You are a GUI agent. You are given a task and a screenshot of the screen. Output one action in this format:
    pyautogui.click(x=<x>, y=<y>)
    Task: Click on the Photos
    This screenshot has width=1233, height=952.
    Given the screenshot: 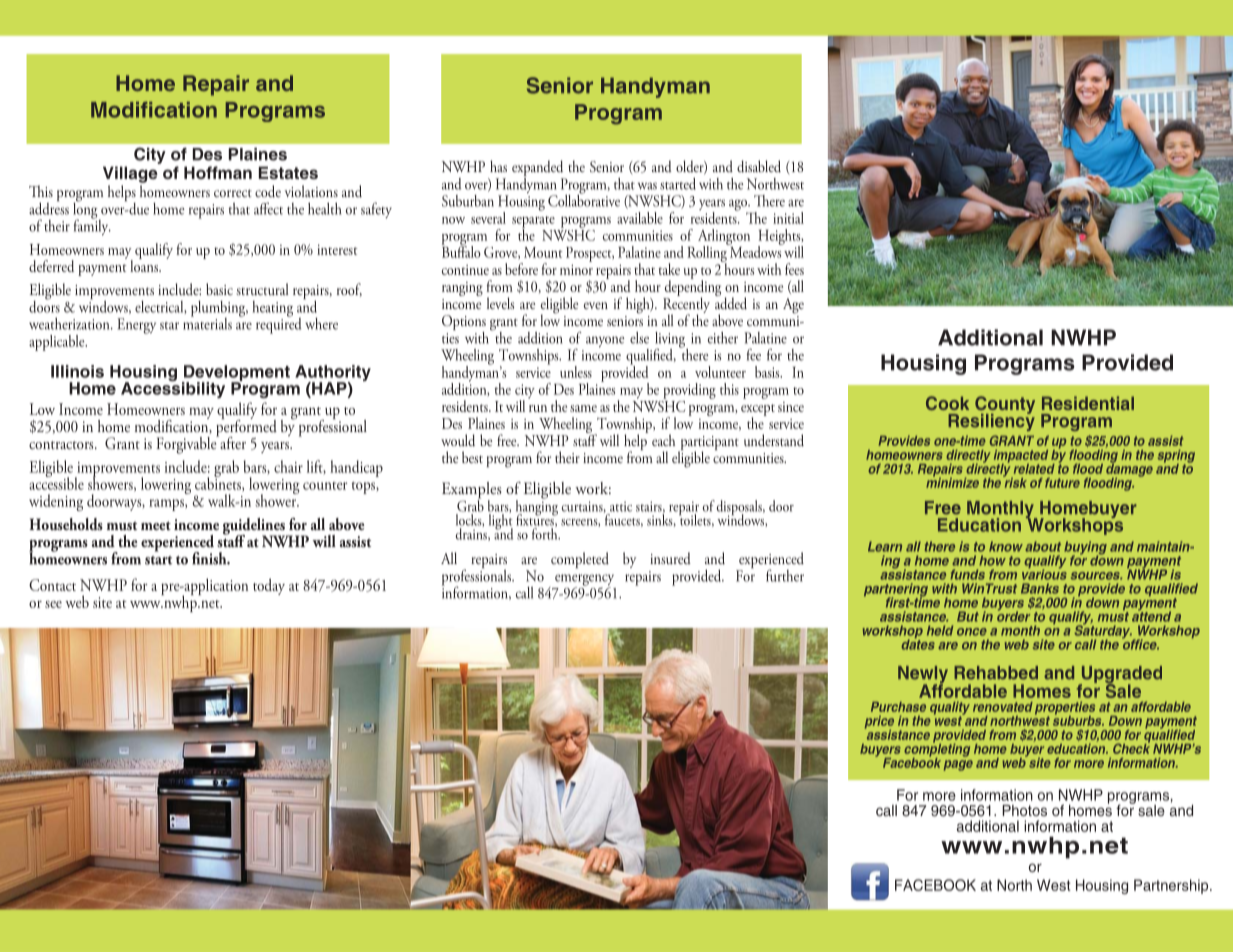 What is the action you would take?
    pyautogui.click(x=1024, y=810)
